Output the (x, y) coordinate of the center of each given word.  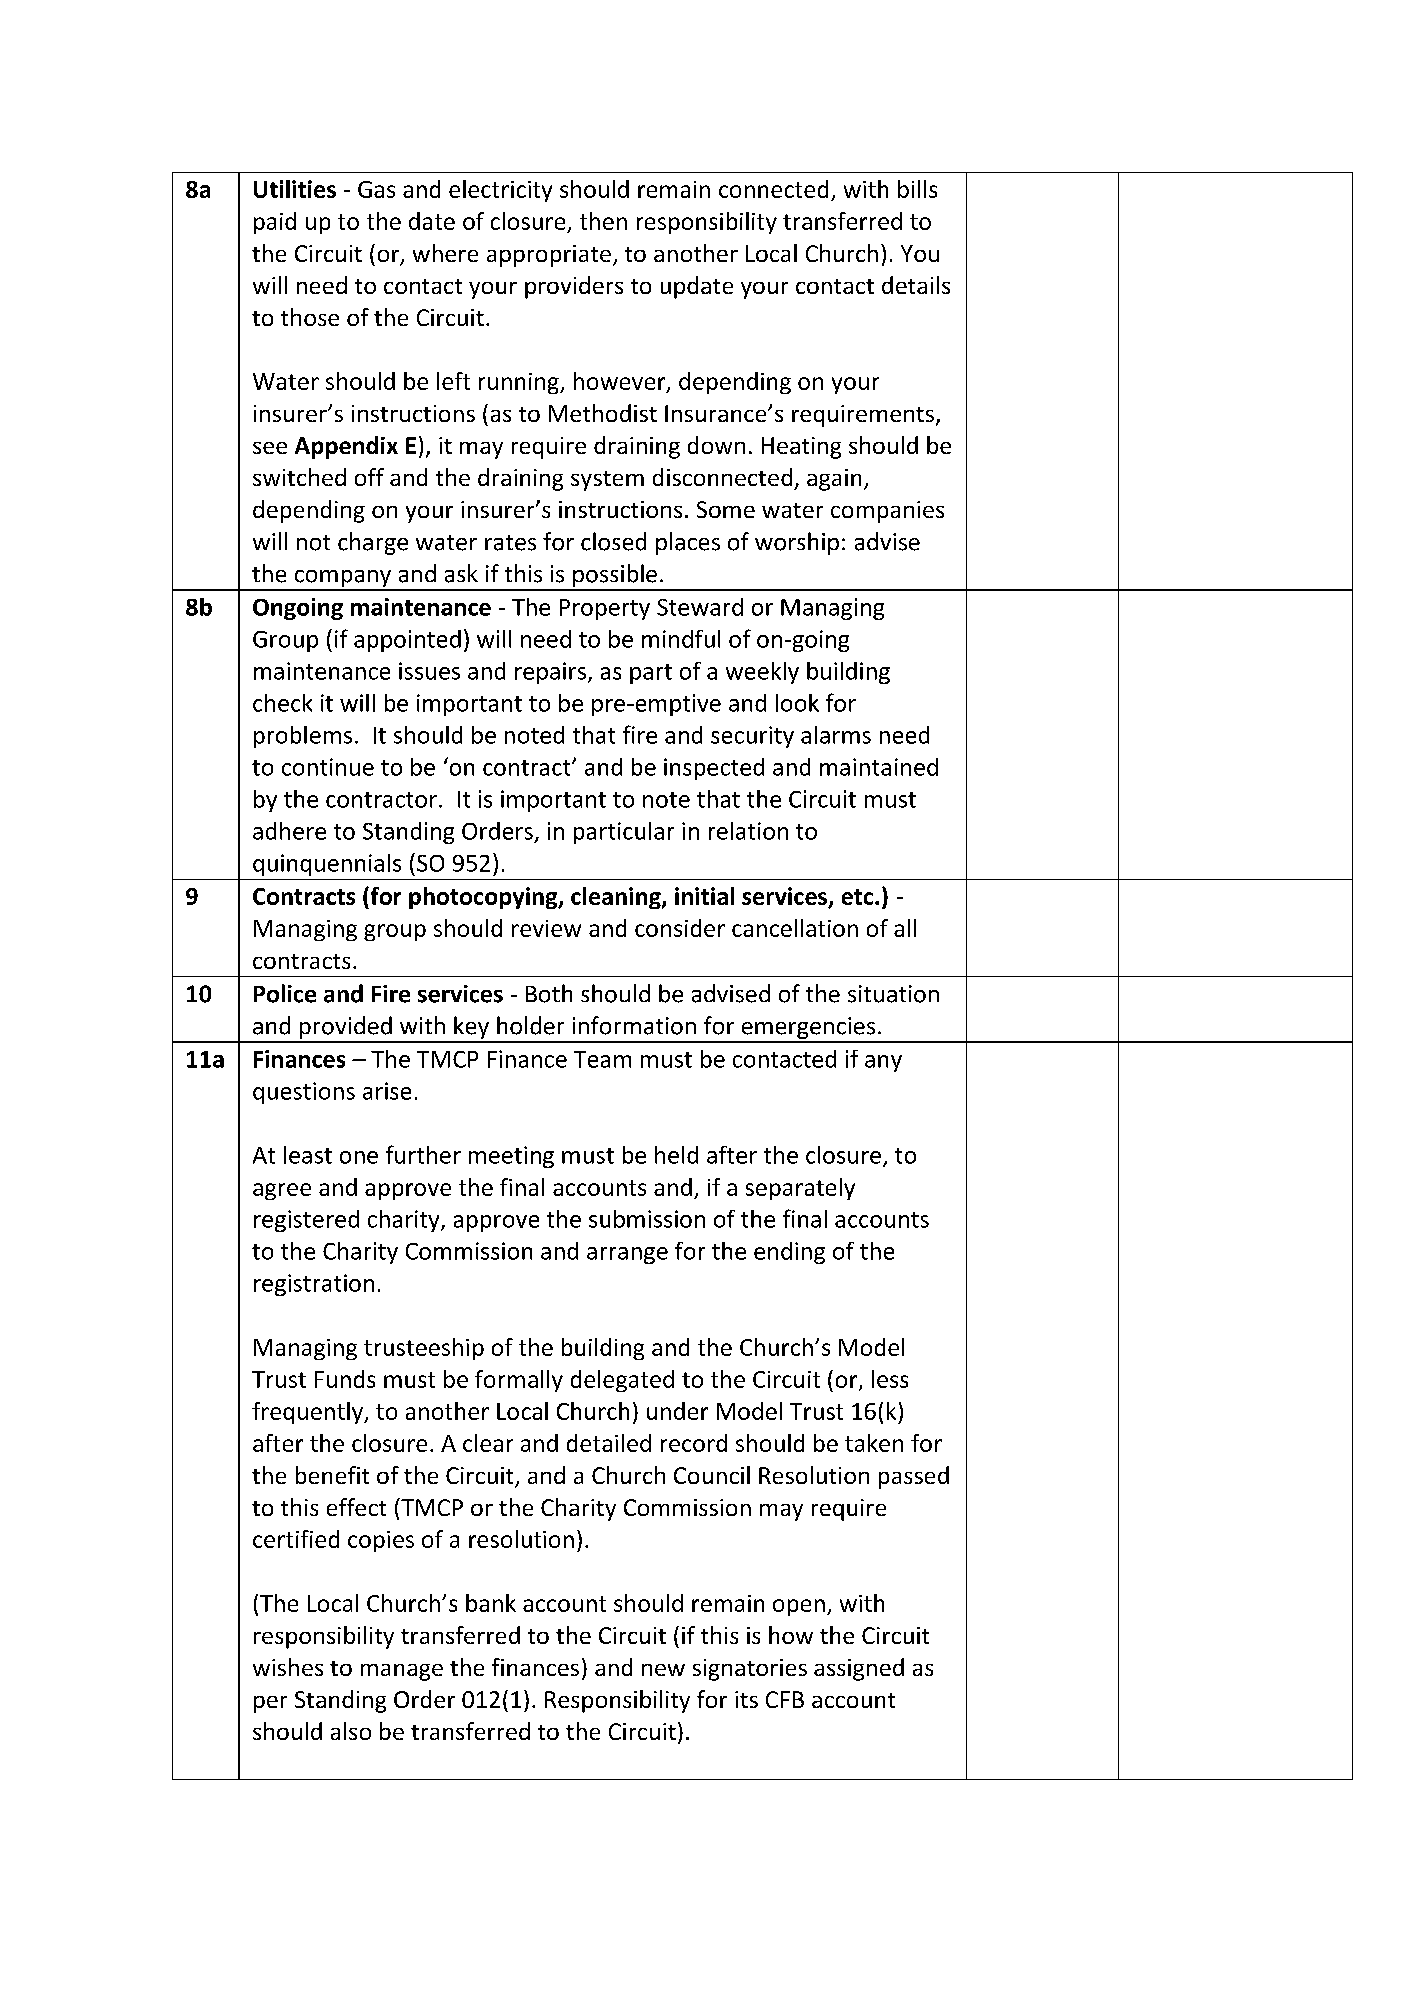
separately (800, 1189)
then (603, 221)
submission (647, 1219)
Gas (376, 189)
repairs (550, 673)
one (359, 1157)
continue (328, 767)
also (351, 1731)
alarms (836, 735)
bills (917, 189)
